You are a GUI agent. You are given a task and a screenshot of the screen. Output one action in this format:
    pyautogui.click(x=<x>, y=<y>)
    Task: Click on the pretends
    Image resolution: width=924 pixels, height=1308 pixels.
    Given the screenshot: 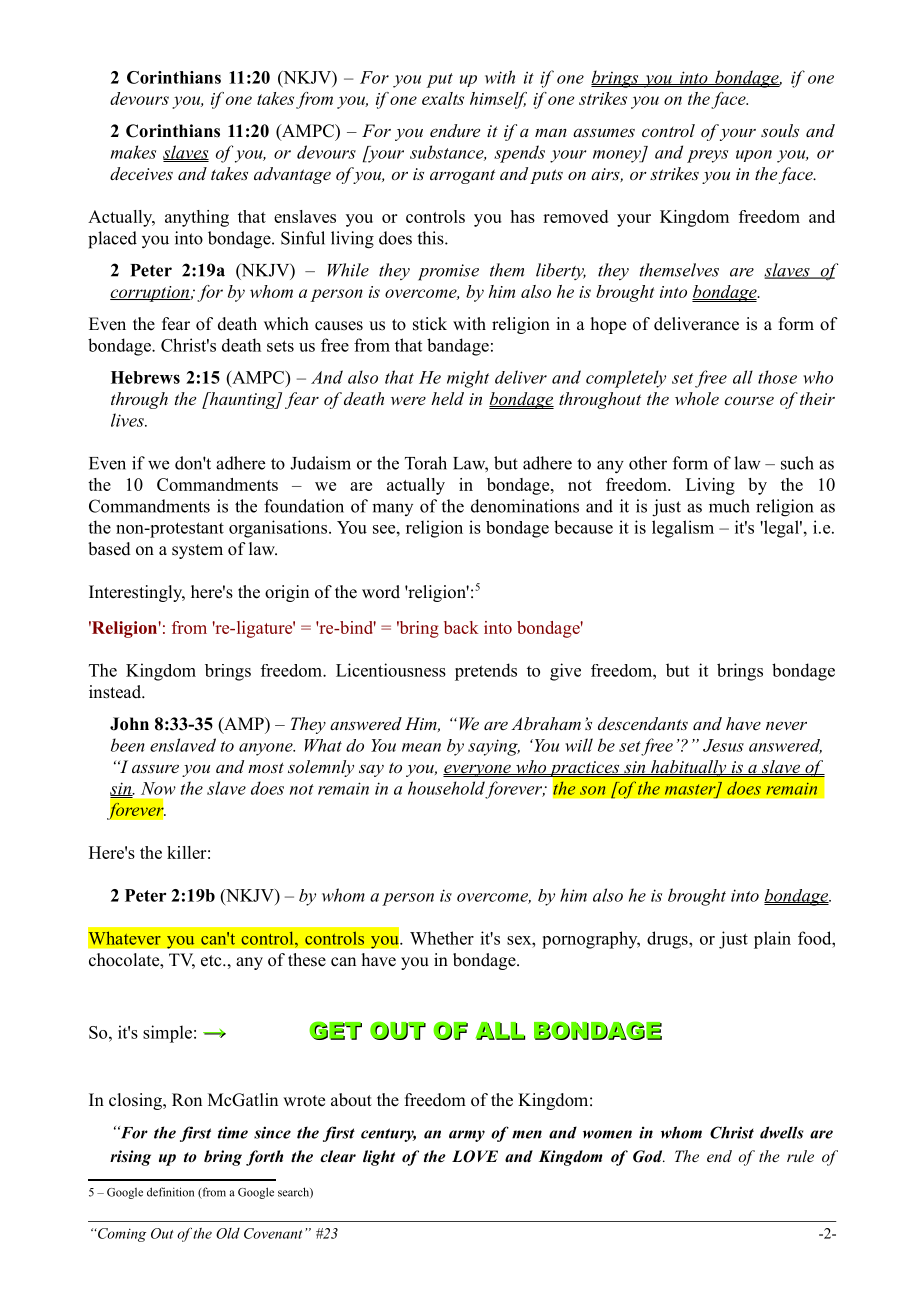 What is the action you would take?
    pyautogui.click(x=486, y=672)
